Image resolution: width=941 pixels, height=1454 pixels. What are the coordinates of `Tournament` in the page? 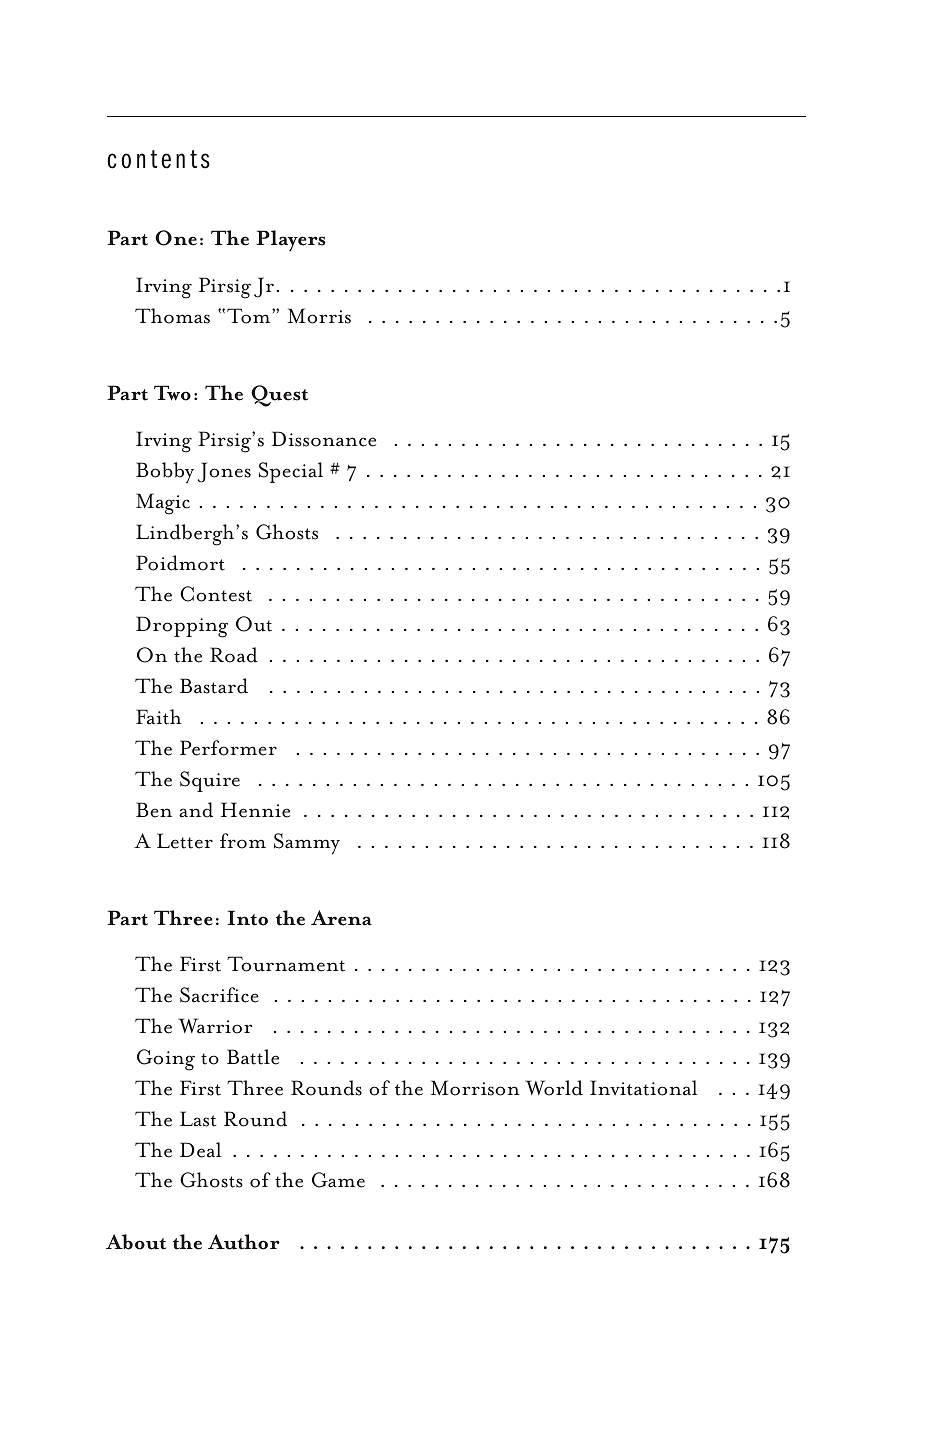 It's located at (286, 964).
